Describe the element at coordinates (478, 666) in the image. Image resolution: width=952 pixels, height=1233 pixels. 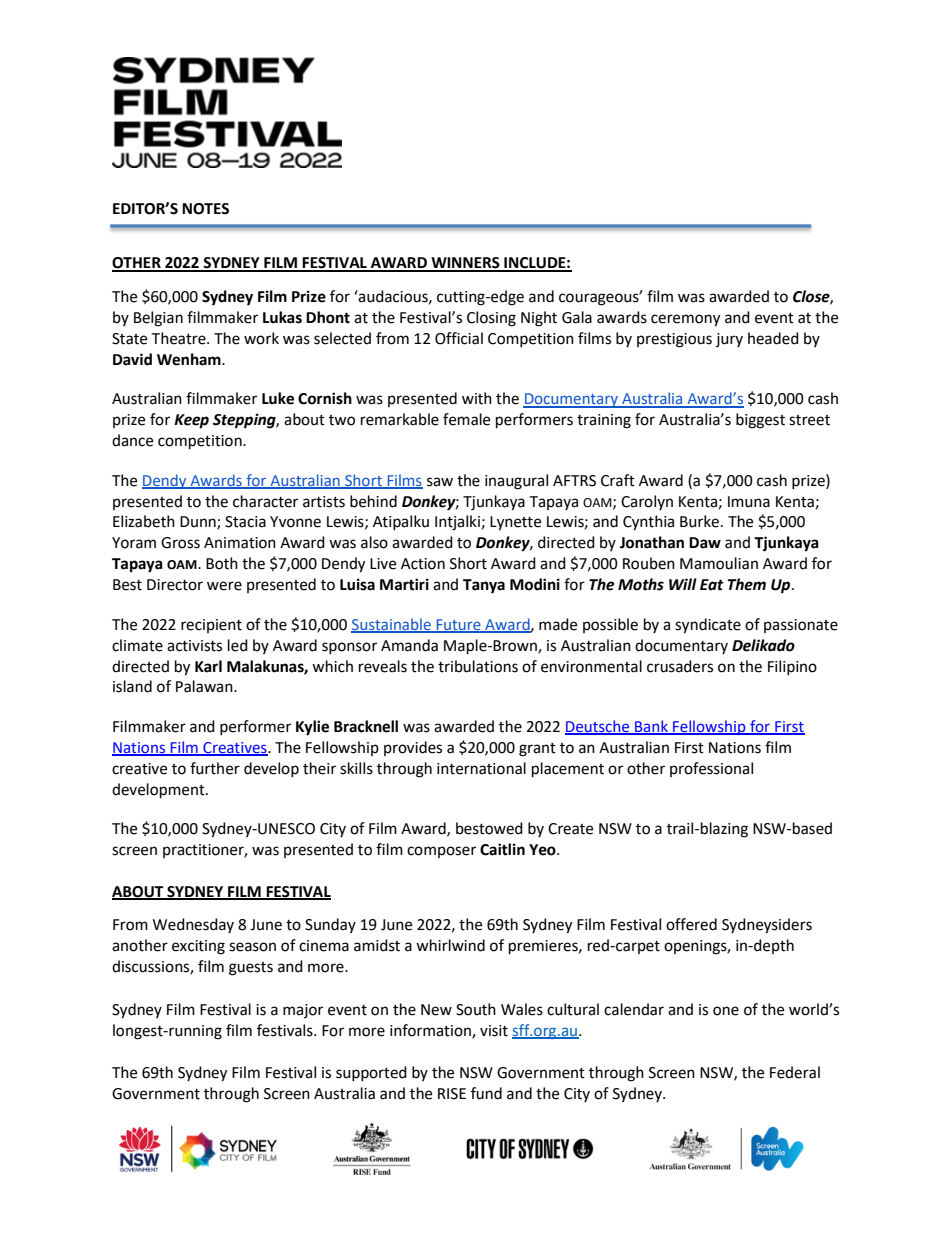
I see `tribulations` at that location.
